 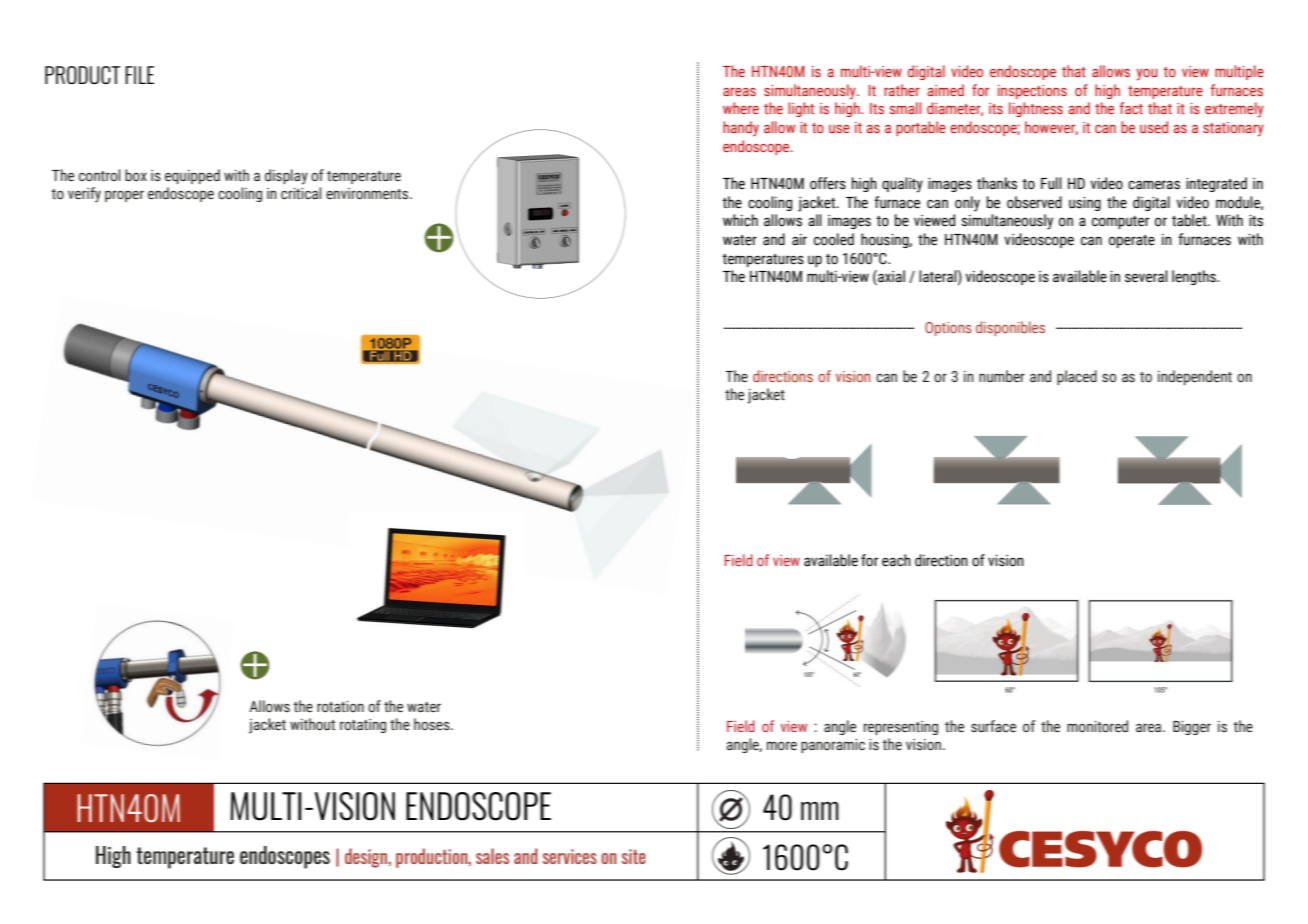 I want to click on FILE, so click(x=139, y=75).
